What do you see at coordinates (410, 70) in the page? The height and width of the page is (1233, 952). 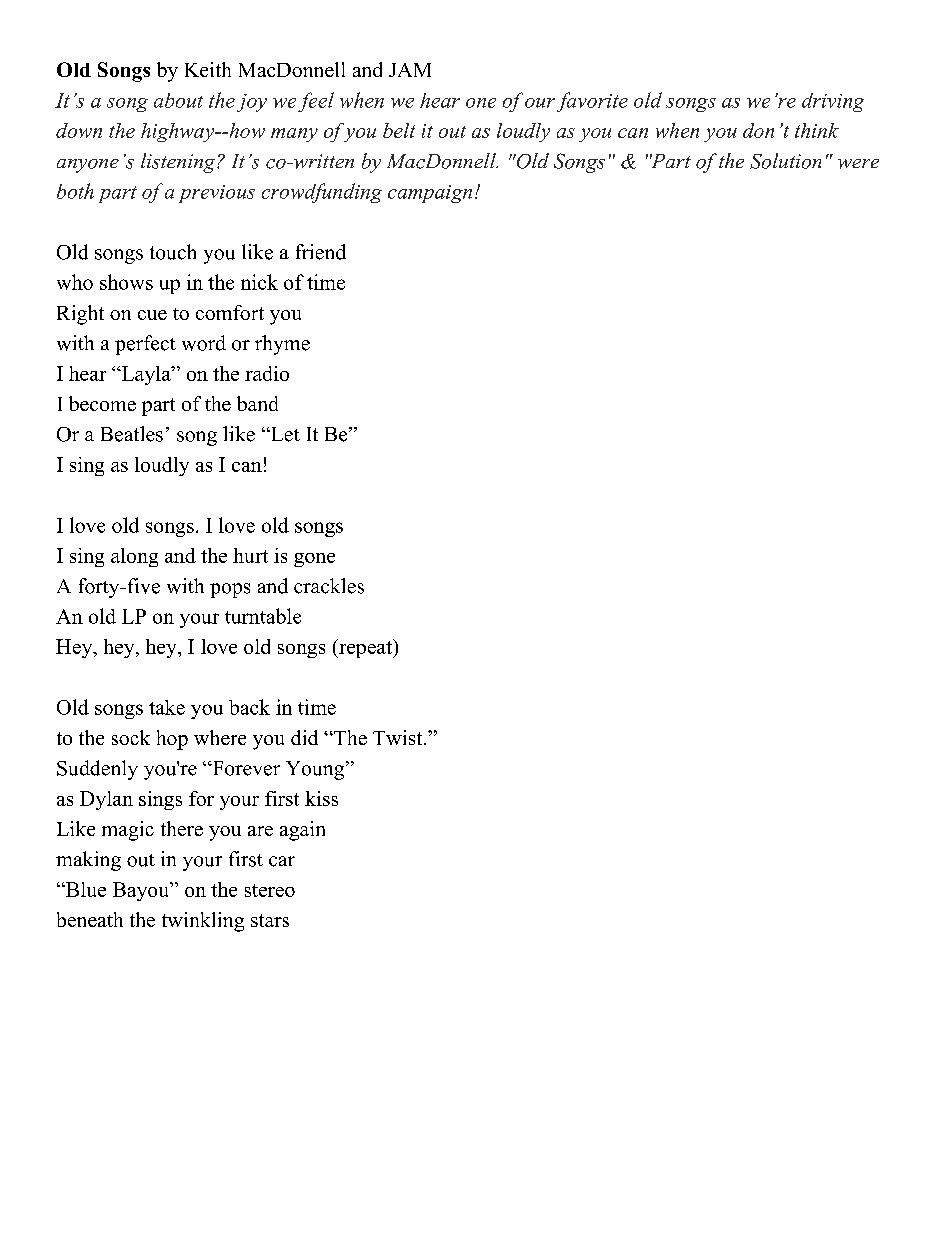 I see `JAM` at bounding box center [410, 70].
